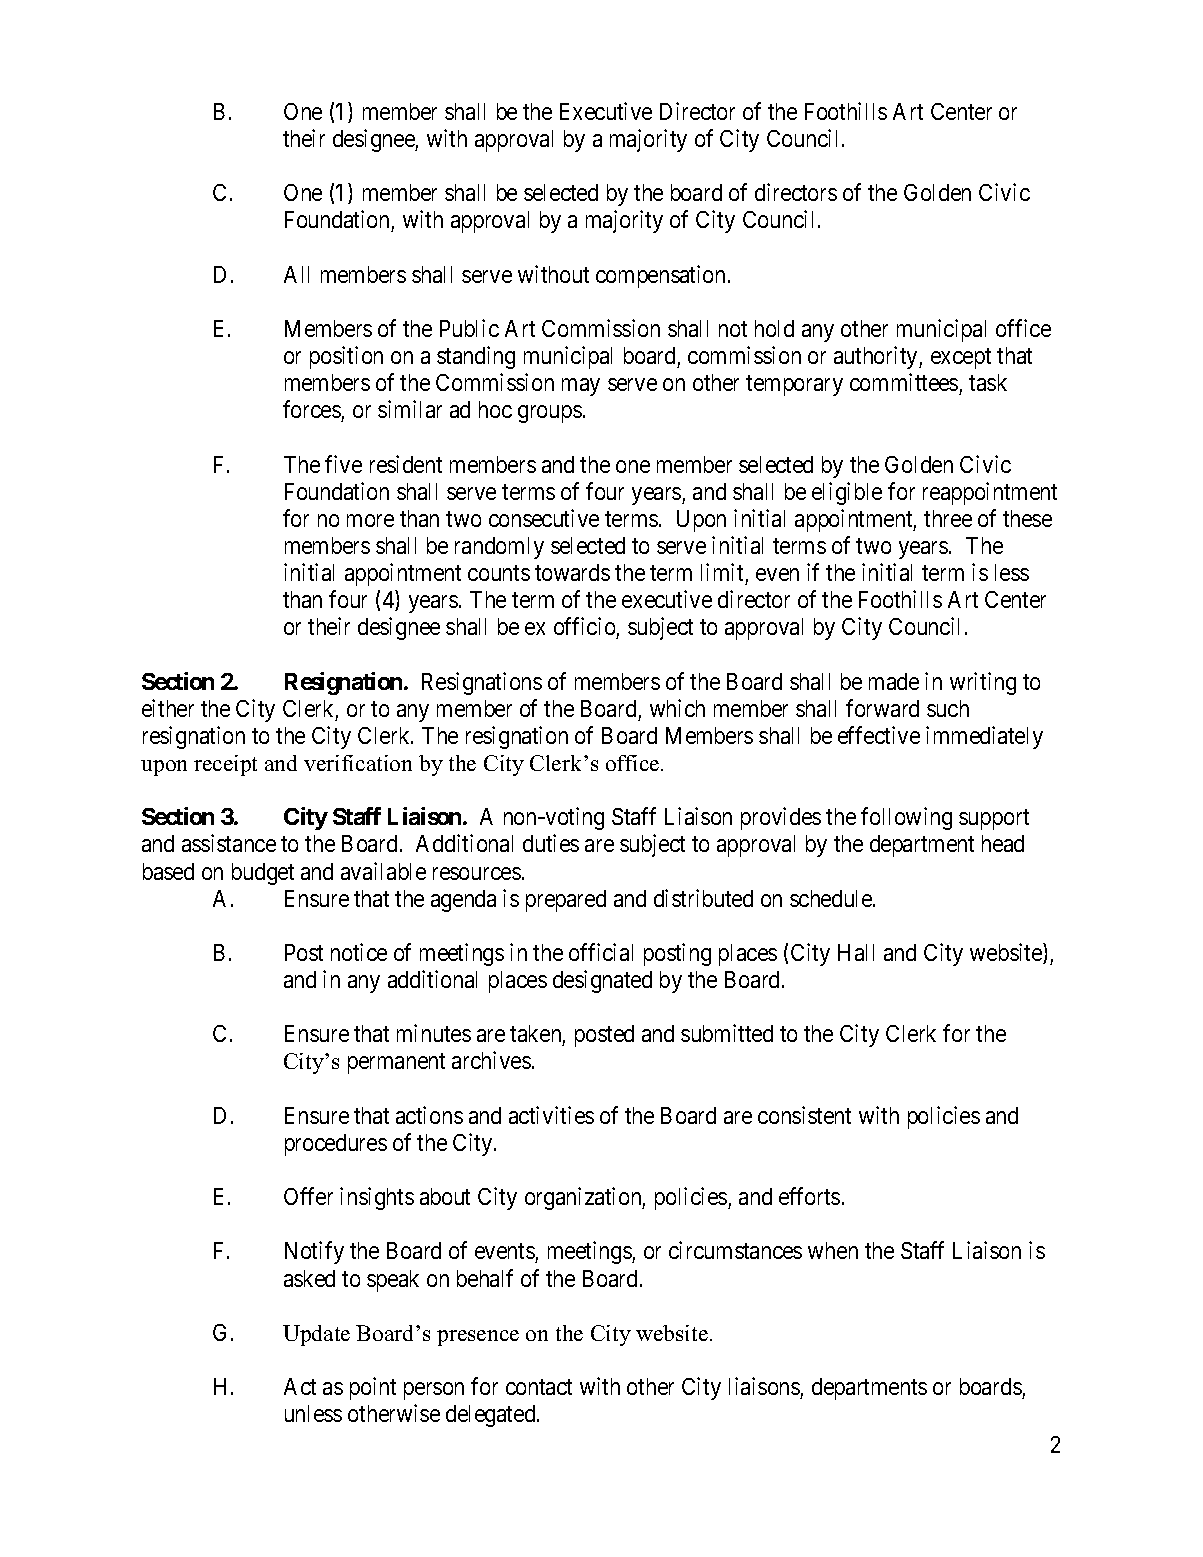  I want to click on except, so click(961, 358).
